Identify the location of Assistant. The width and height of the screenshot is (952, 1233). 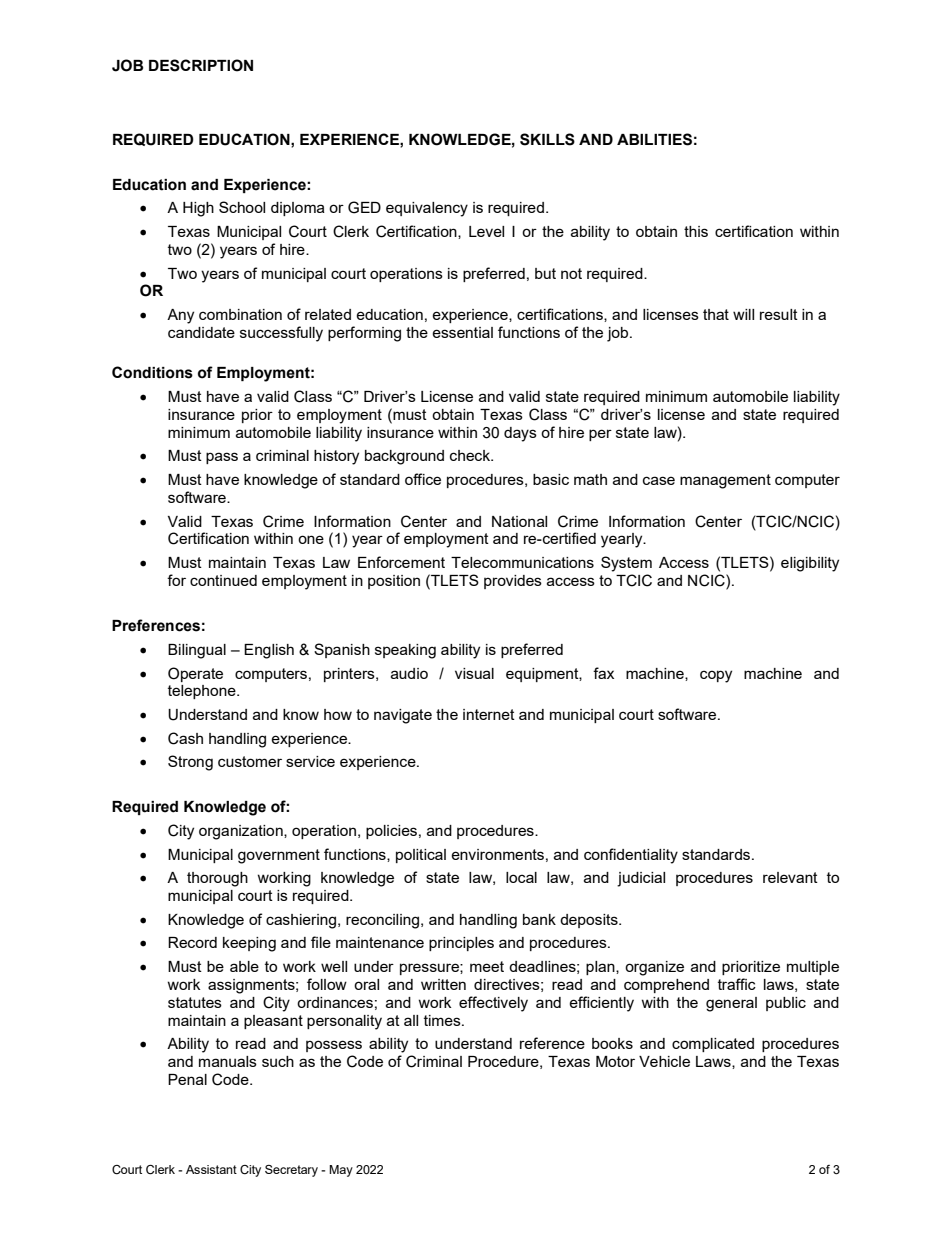
(211, 1169).
